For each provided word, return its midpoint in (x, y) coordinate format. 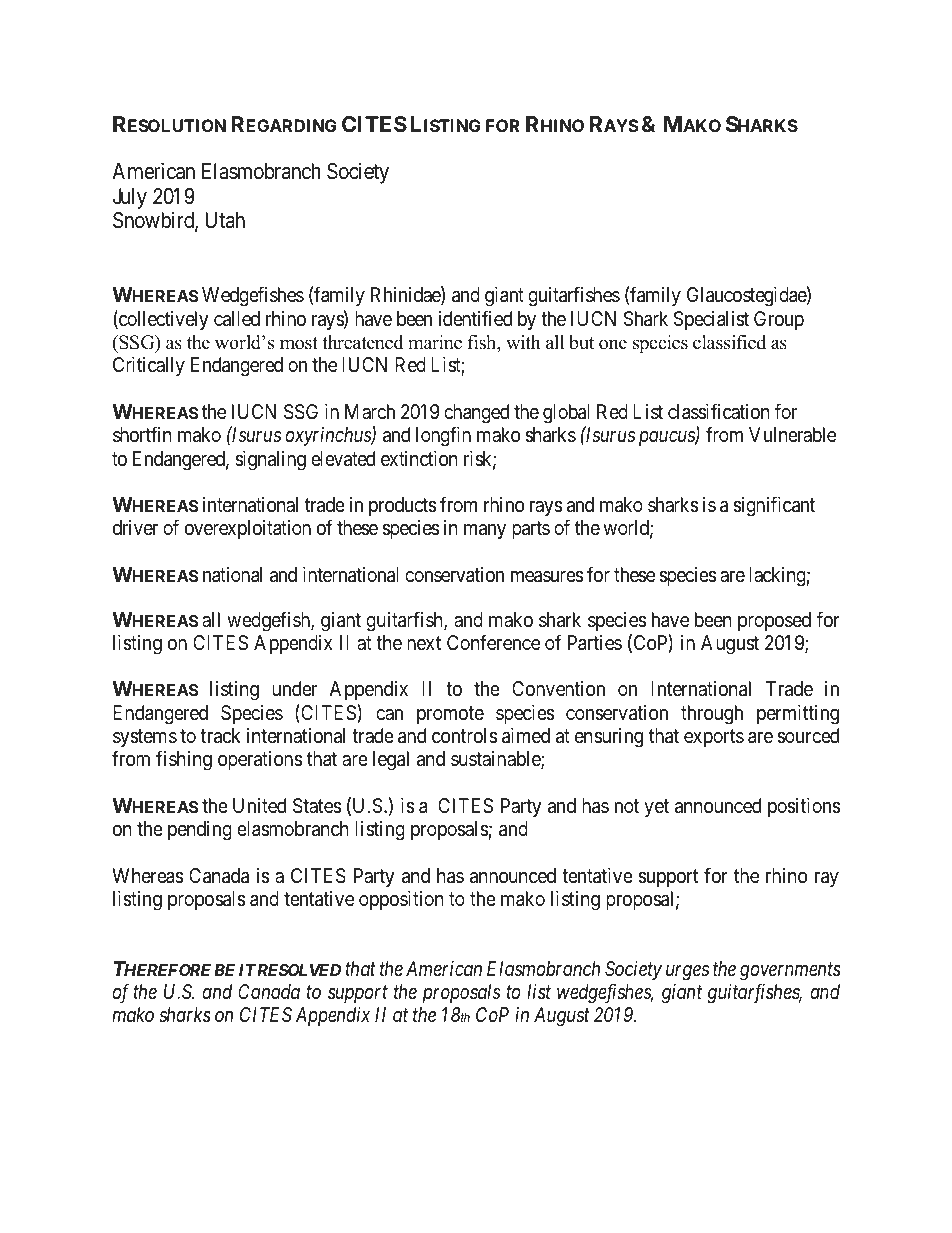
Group (779, 320)
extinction (419, 458)
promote (450, 715)
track (220, 736)
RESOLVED (299, 970)
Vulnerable (792, 434)
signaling (270, 461)
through (712, 715)
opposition (401, 900)
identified (475, 318)
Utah (225, 220)
